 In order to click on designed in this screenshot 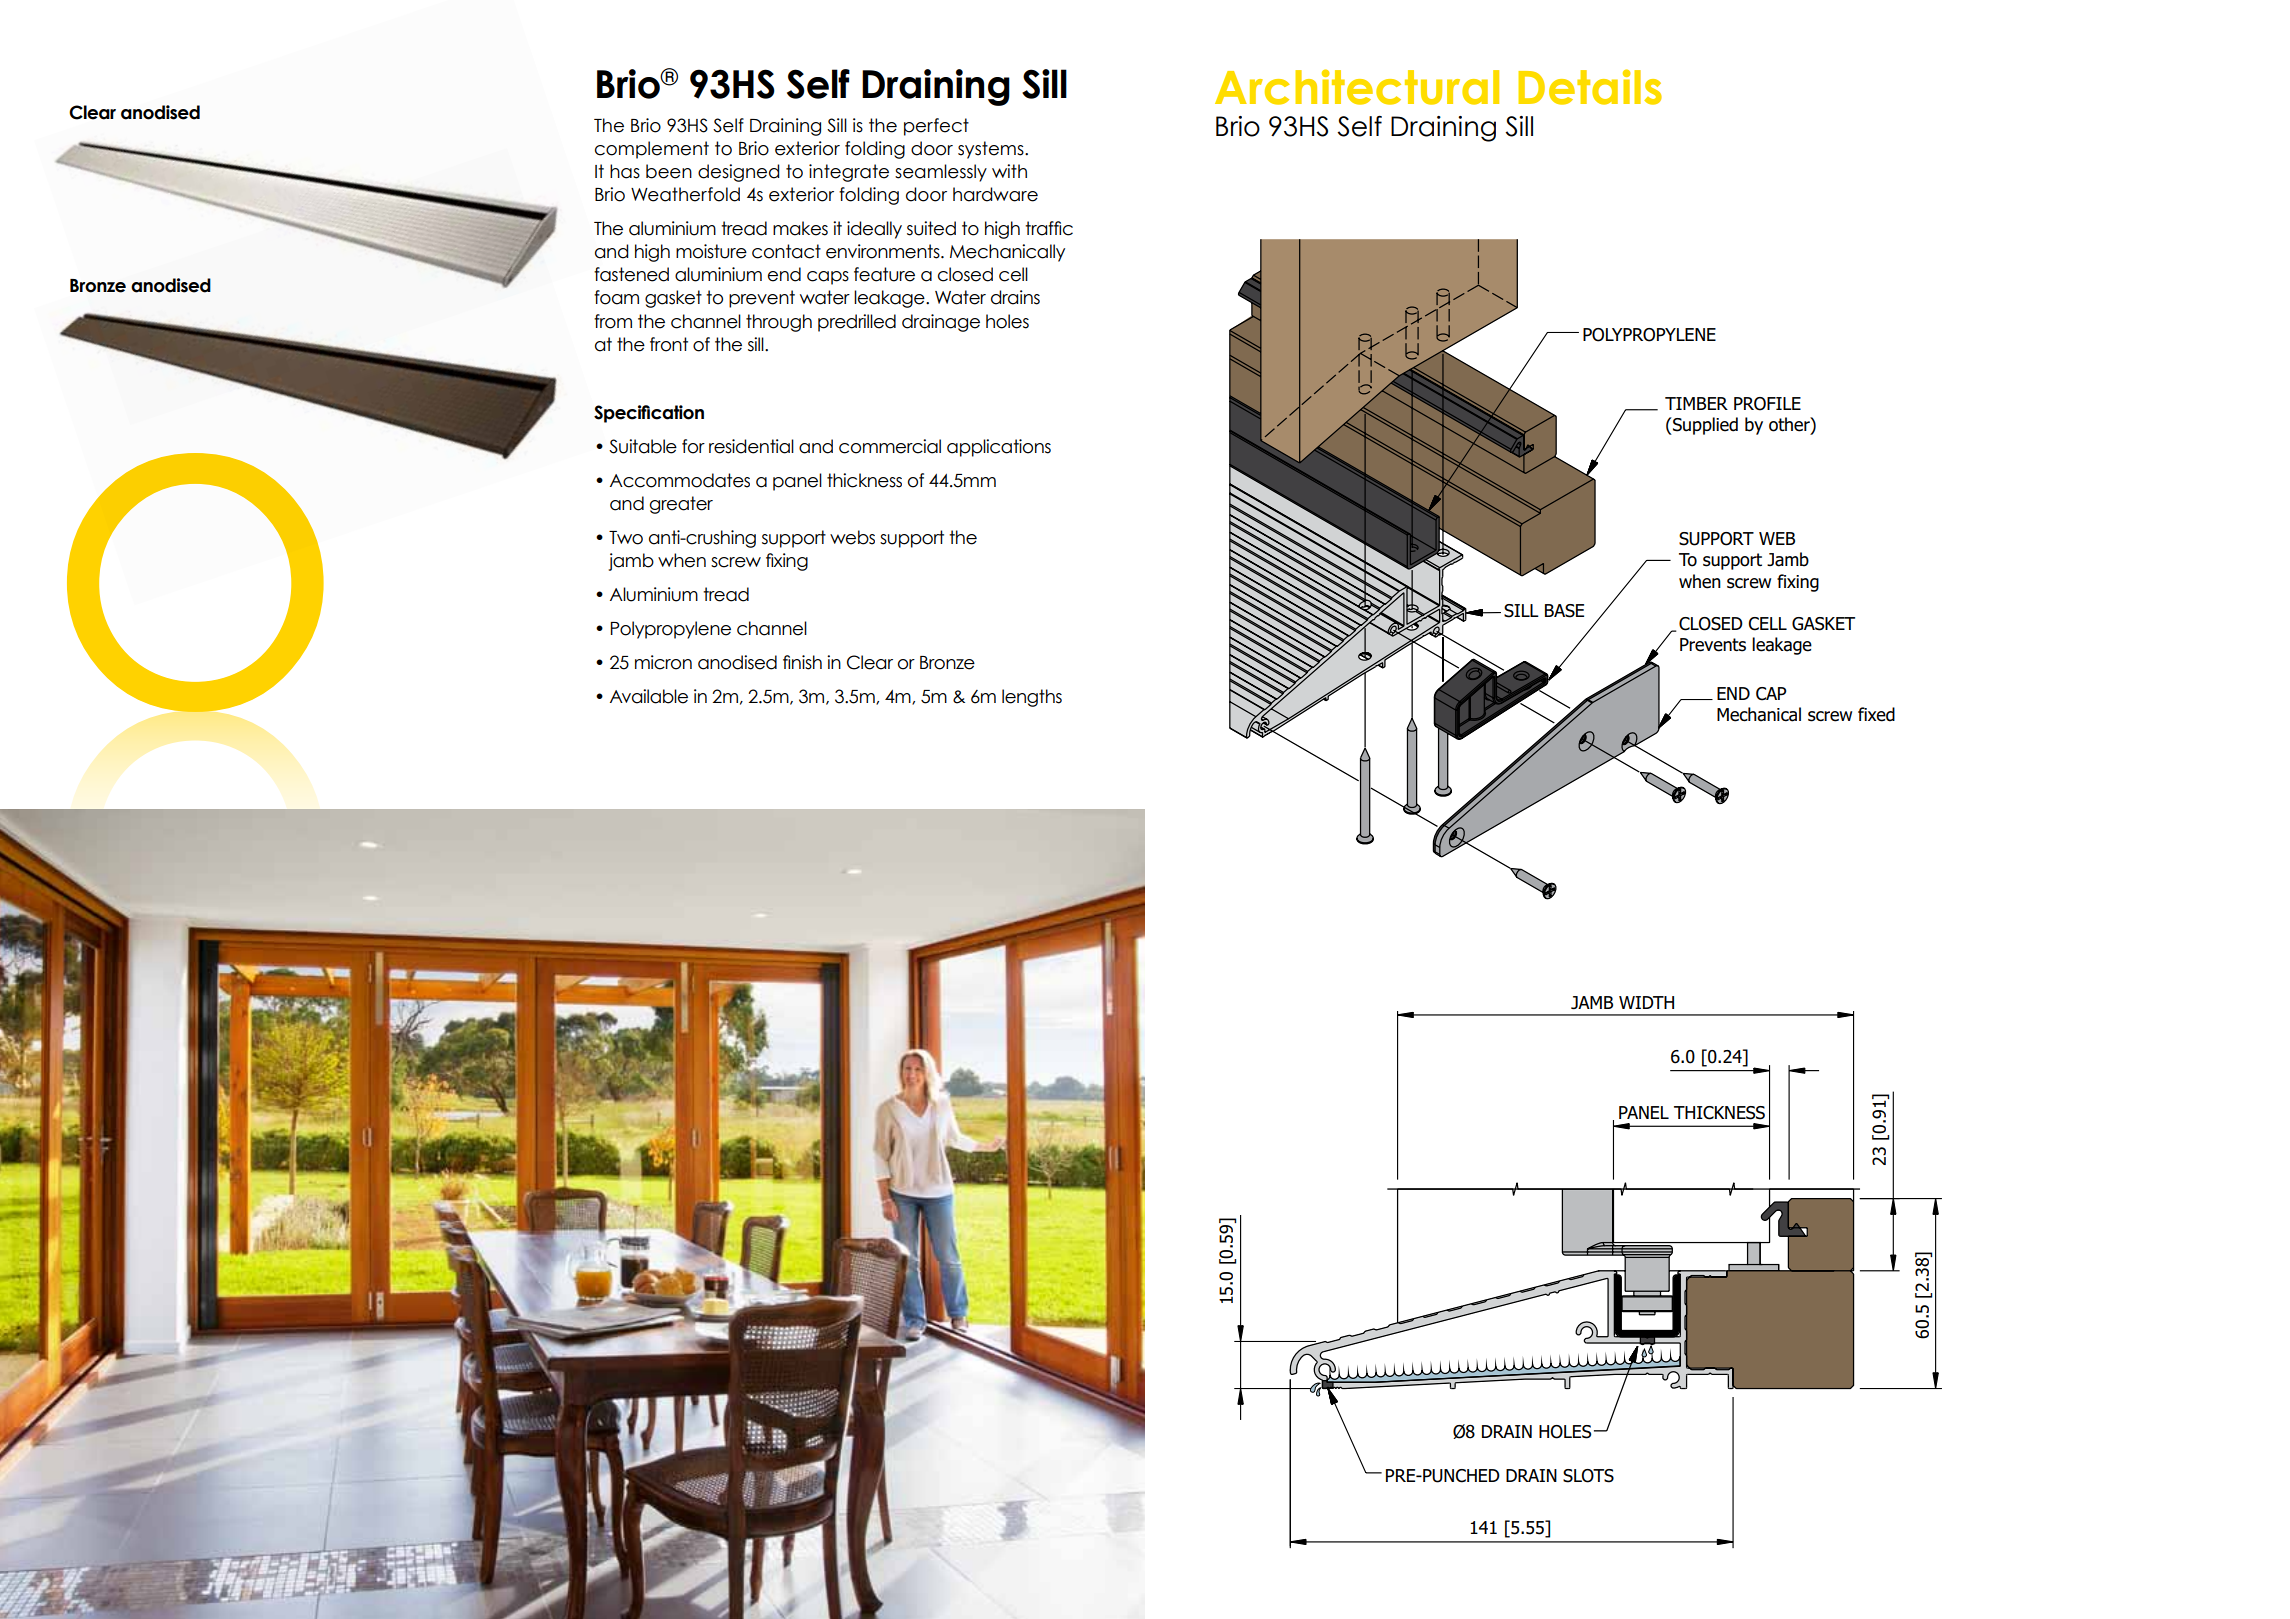, I will do `click(739, 173)`.
